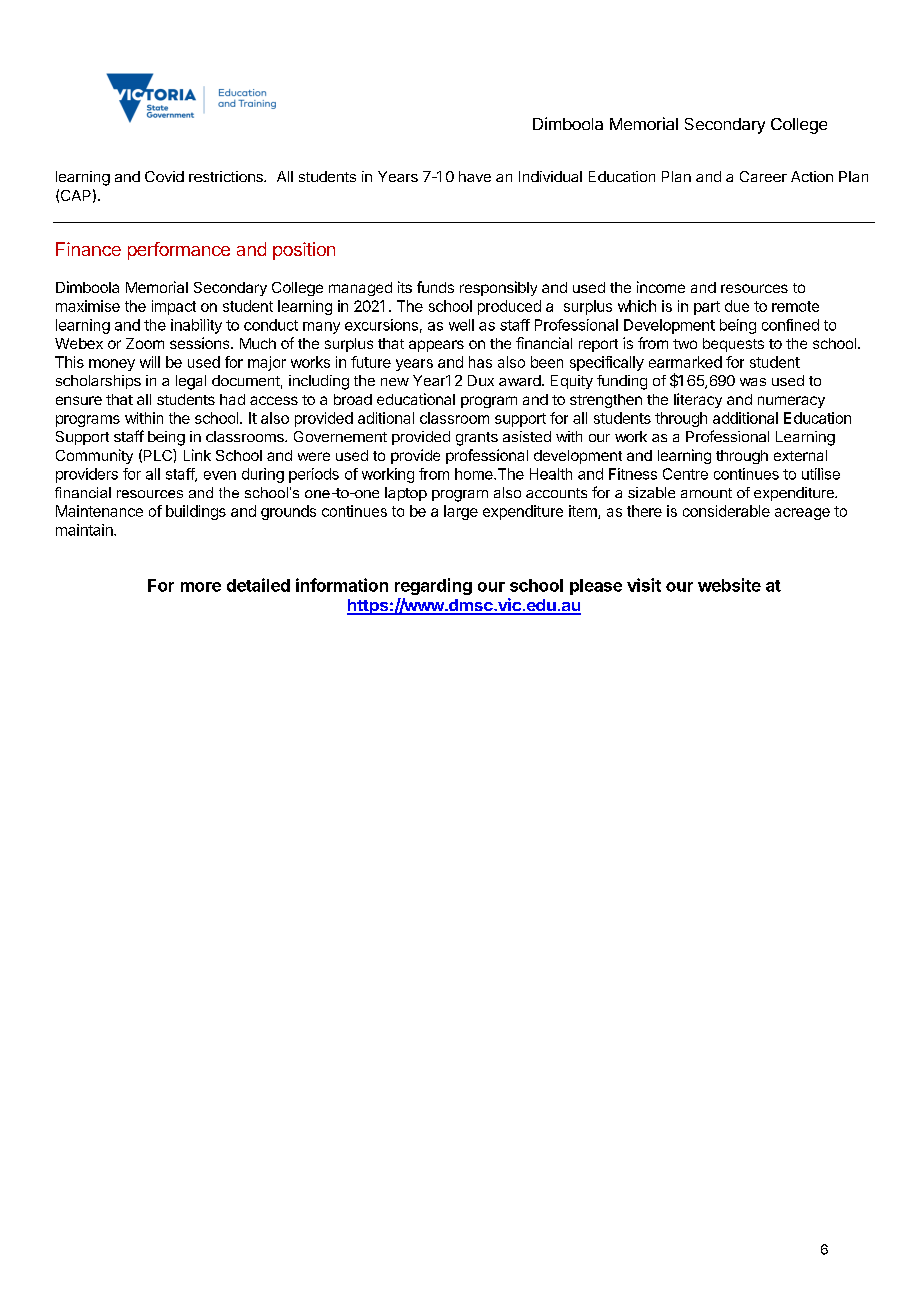  What do you see at coordinates (763, 176) in the image?
I see `Career` at bounding box center [763, 176].
